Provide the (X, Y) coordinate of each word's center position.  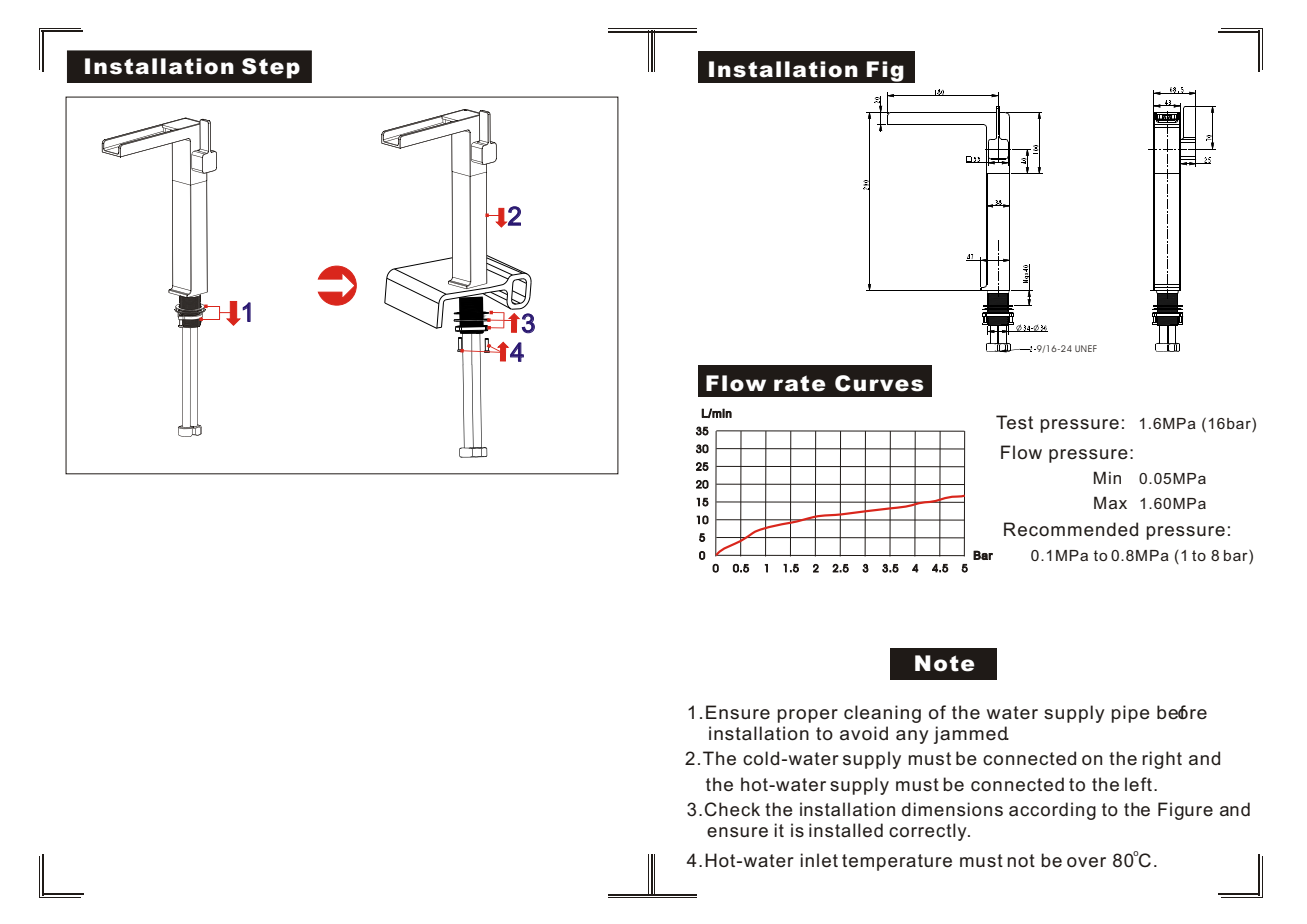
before (1182, 712)
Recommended (1071, 529)
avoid (864, 733)
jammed (971, 735)
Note (945, 663)
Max (1110, 502)
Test (1014, 422)
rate (800, 383)
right (1162, 760)
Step (271, 68)
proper (808, 716)
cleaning (882, 714)
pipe (1131, 714)
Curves (879, 383)
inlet (819, 860)
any (912, 737)
